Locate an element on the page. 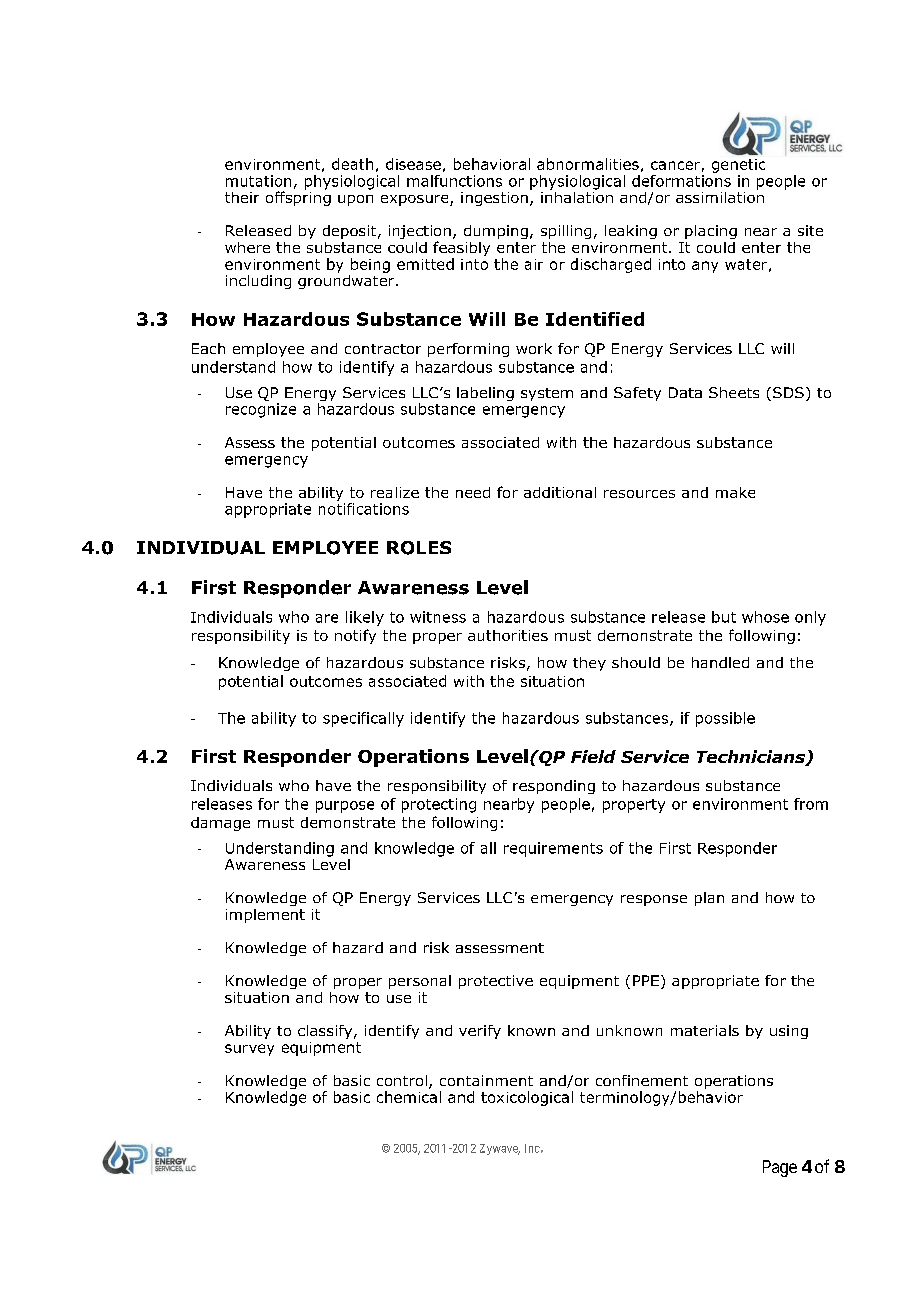  plan is located at coordinates (709, 899).
